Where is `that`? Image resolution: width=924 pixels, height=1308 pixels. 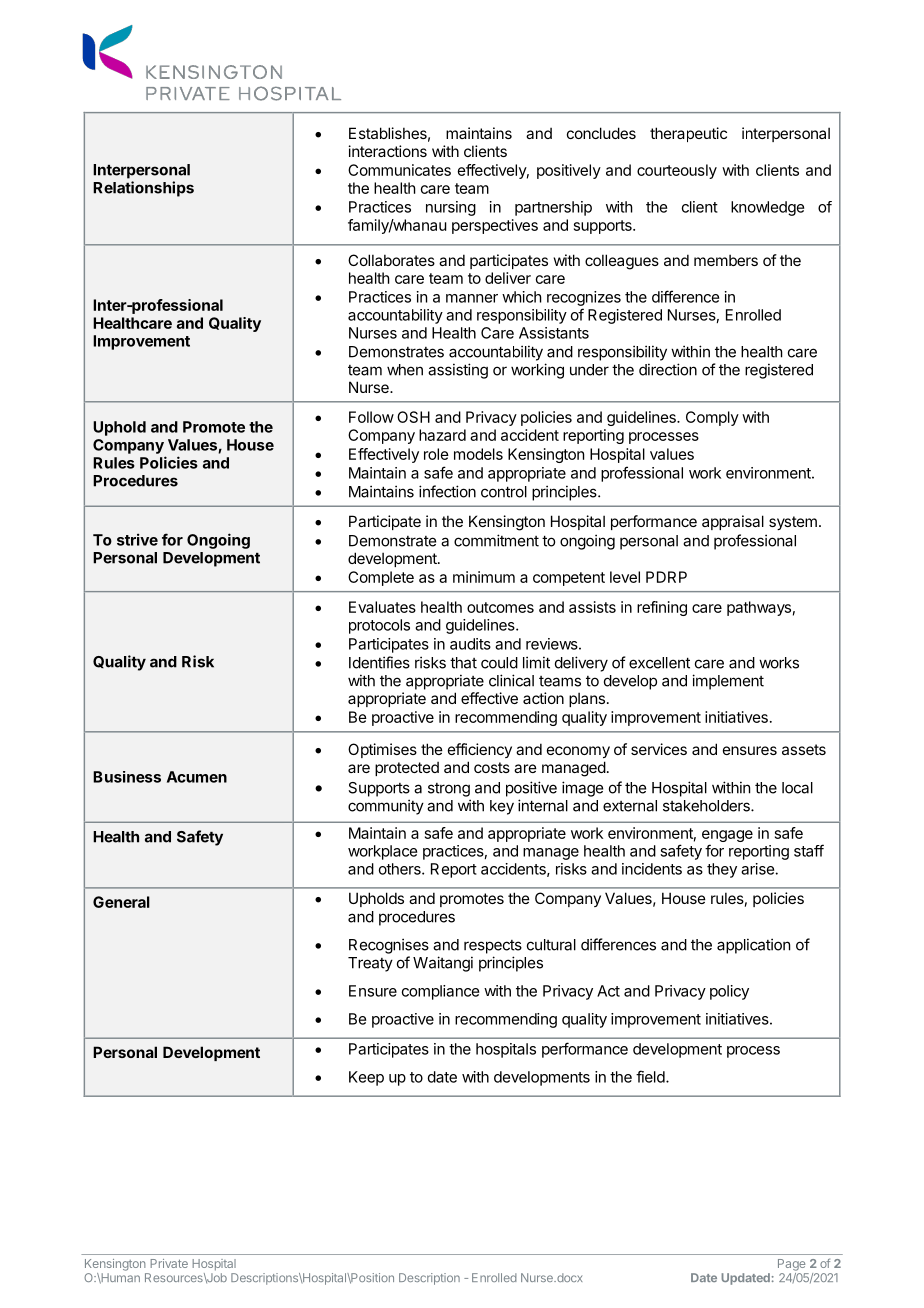 that is located at coordinates (463, 663).
